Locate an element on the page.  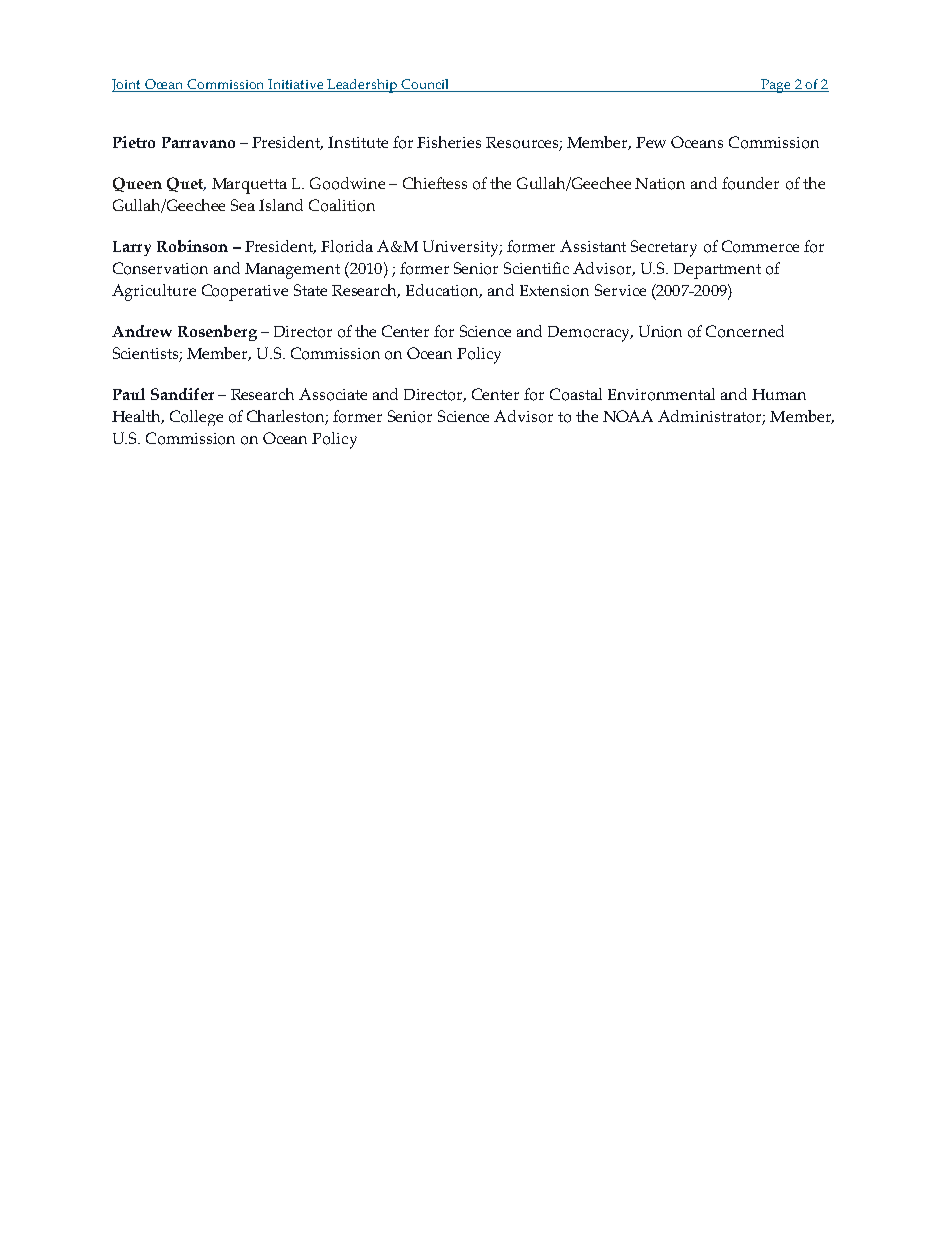
Page is located at coordinates (776, 86).
